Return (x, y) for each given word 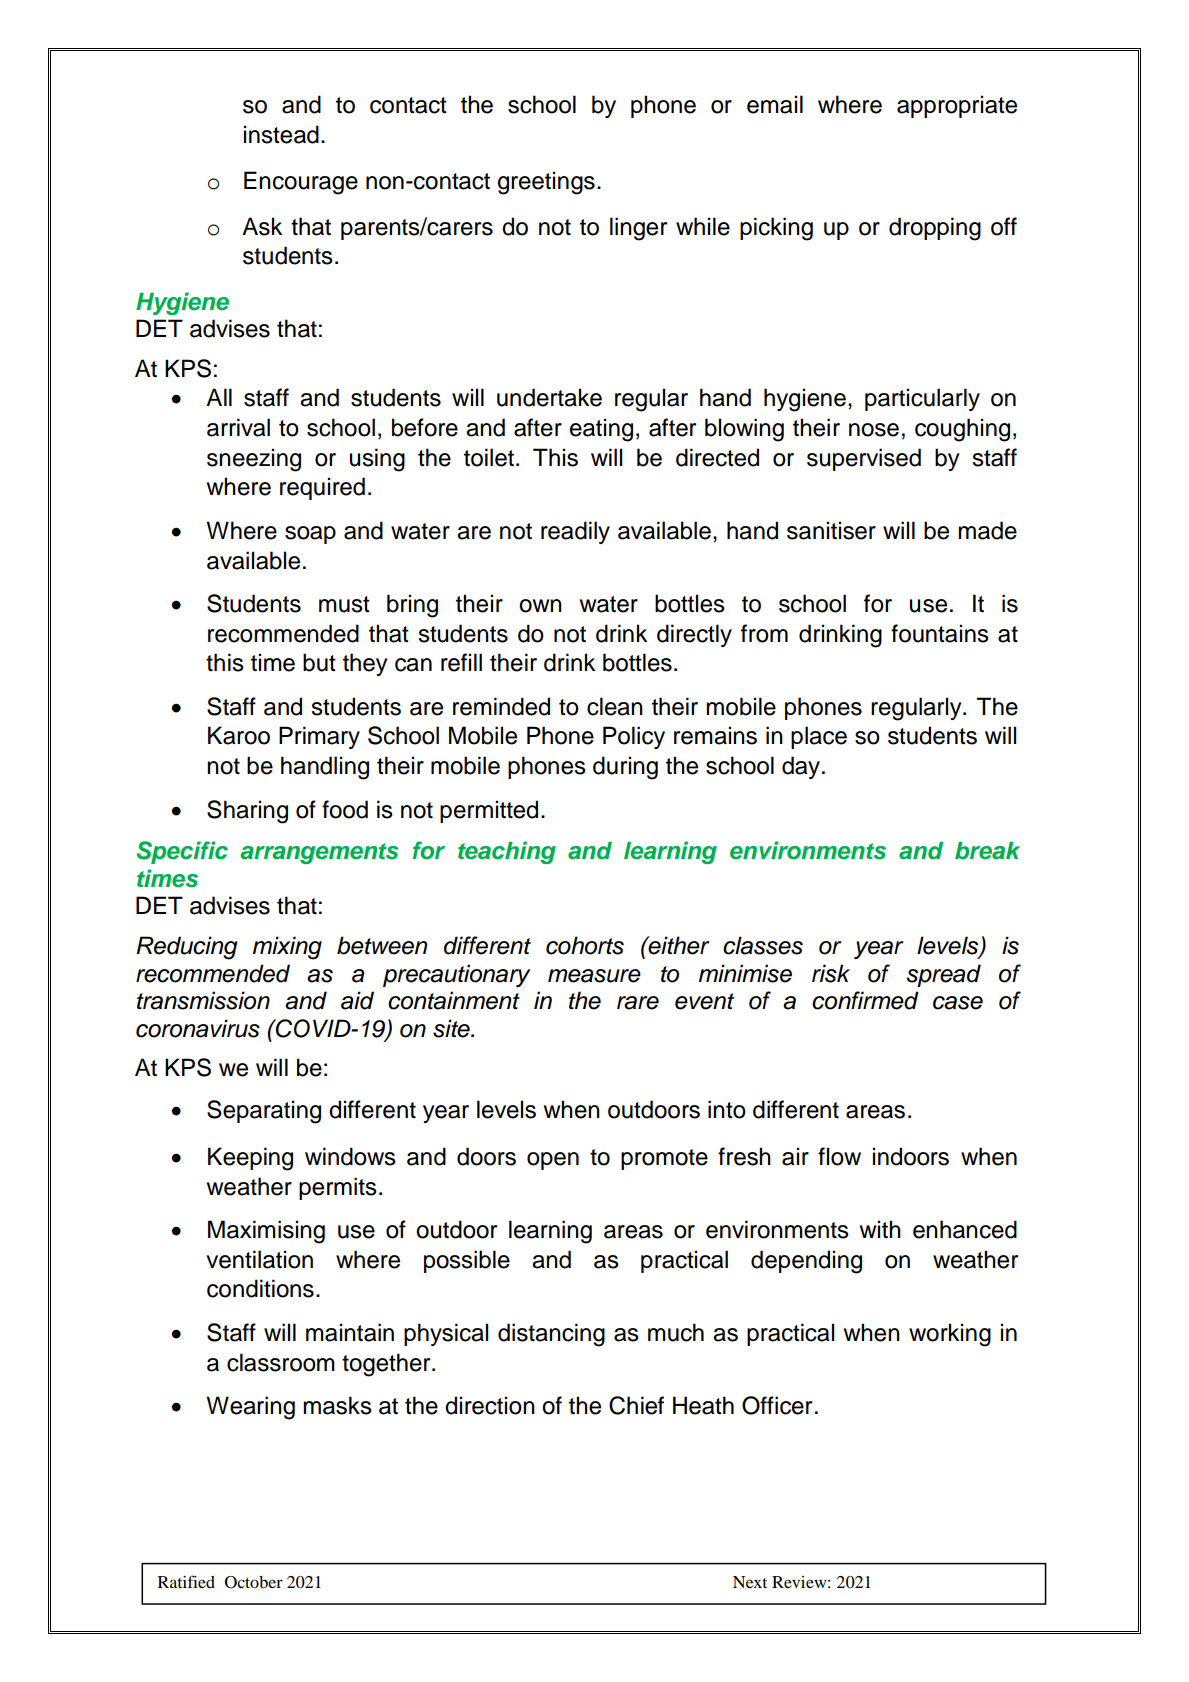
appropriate (957, 106)
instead (281, 134)
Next (750, 1582)
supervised (864, 459)
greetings (546, 183)
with (880, 1229)
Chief (636, 1405)
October (254, 1582)
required (322, 488)
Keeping (250, 1159)
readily (575, 532)
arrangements (319, 853)
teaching (507, 852)
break (987, 851)
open (553, 1161)
